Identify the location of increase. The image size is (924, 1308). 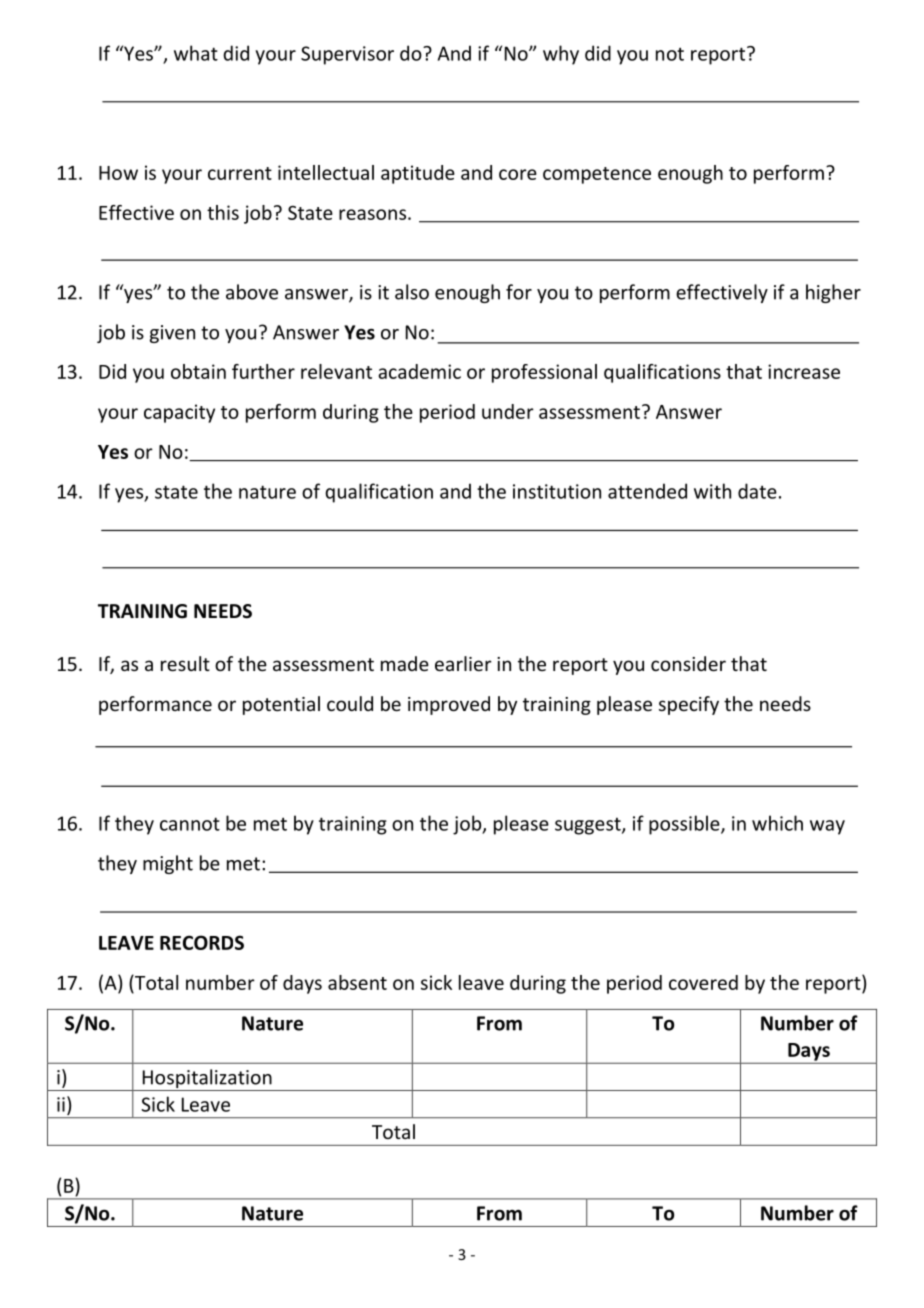
(804, 371).
